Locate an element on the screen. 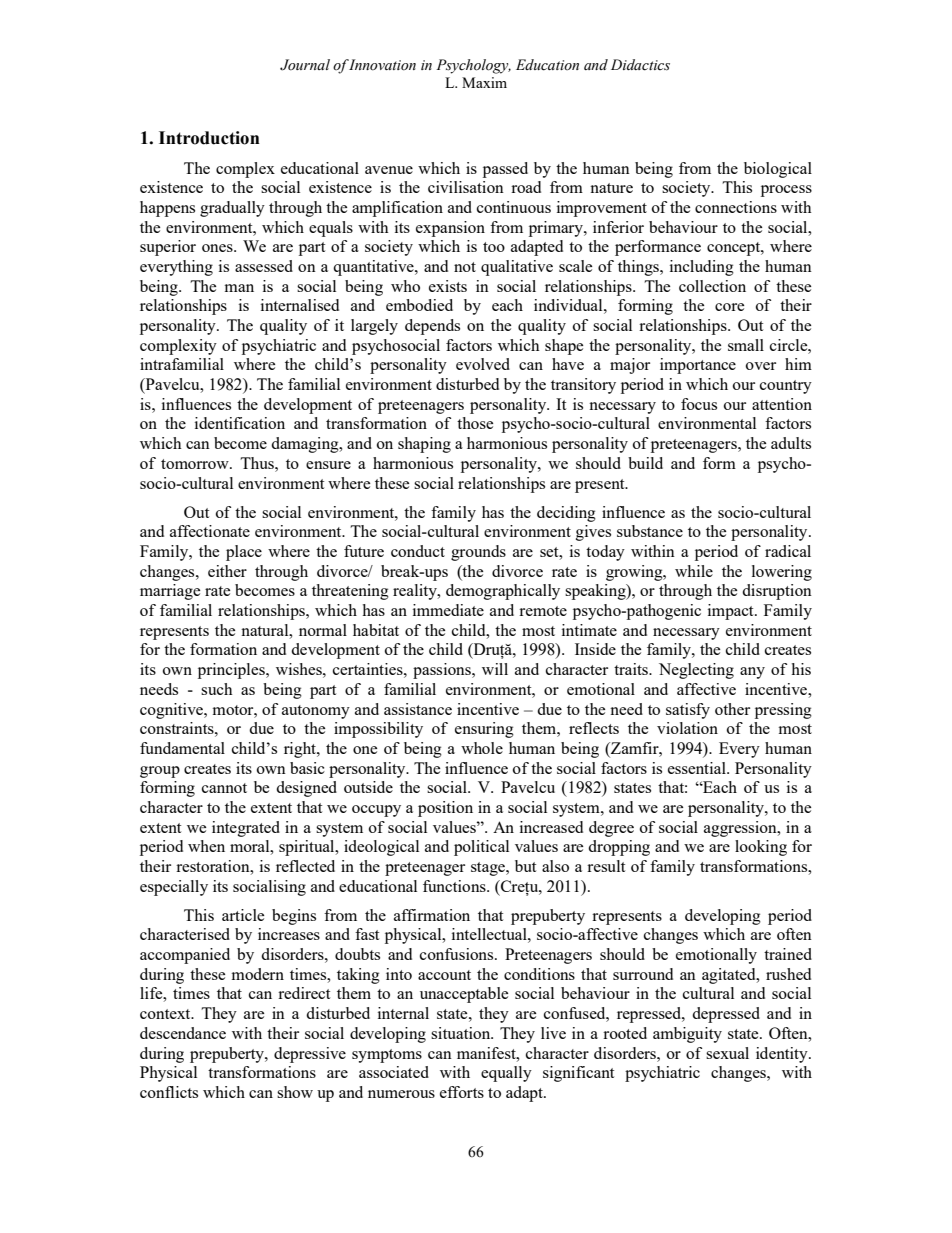 Image resolution: width=952 pixels, height=1233 pixels. whole is located at coordinates (482, 748).
